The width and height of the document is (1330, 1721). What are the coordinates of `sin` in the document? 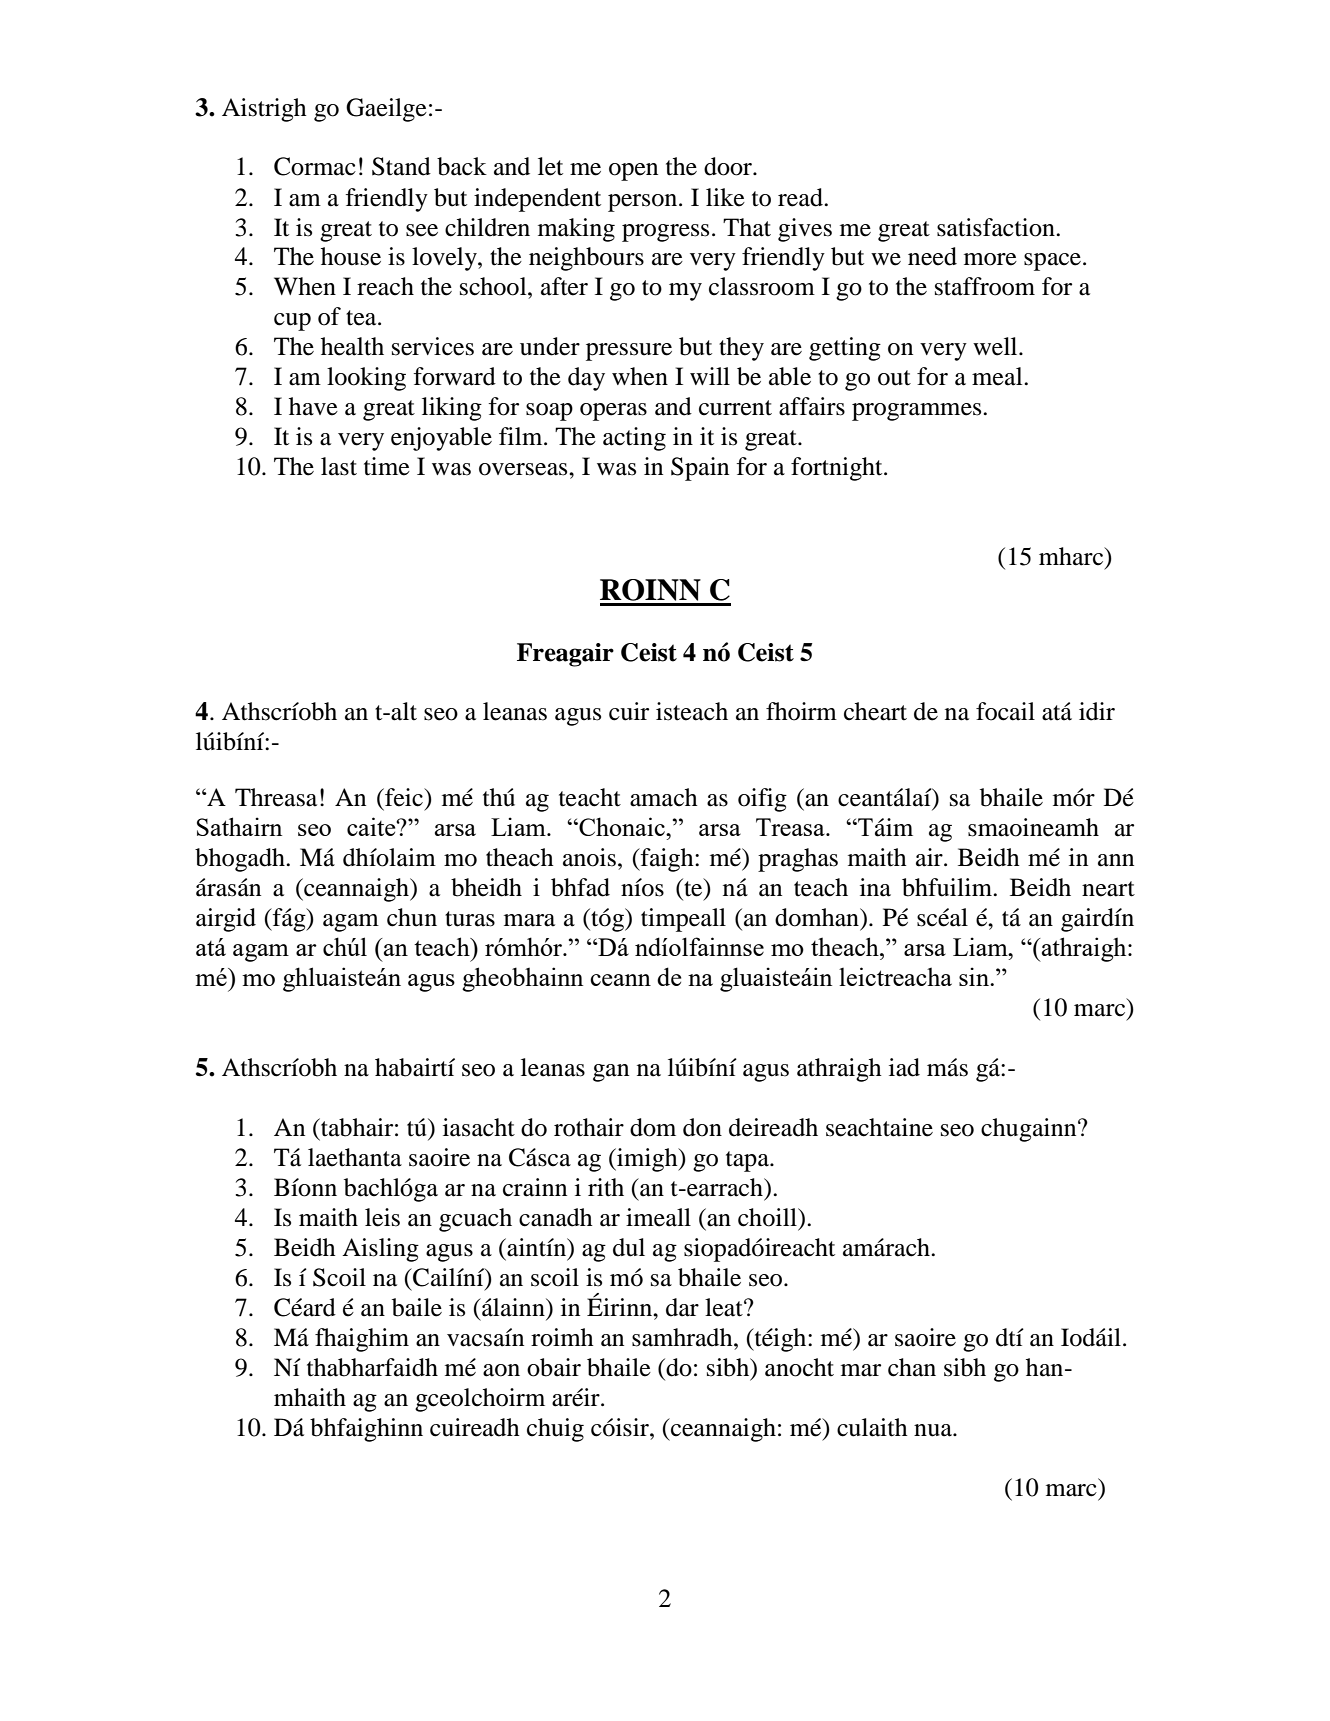 It's located at (975, 976).
